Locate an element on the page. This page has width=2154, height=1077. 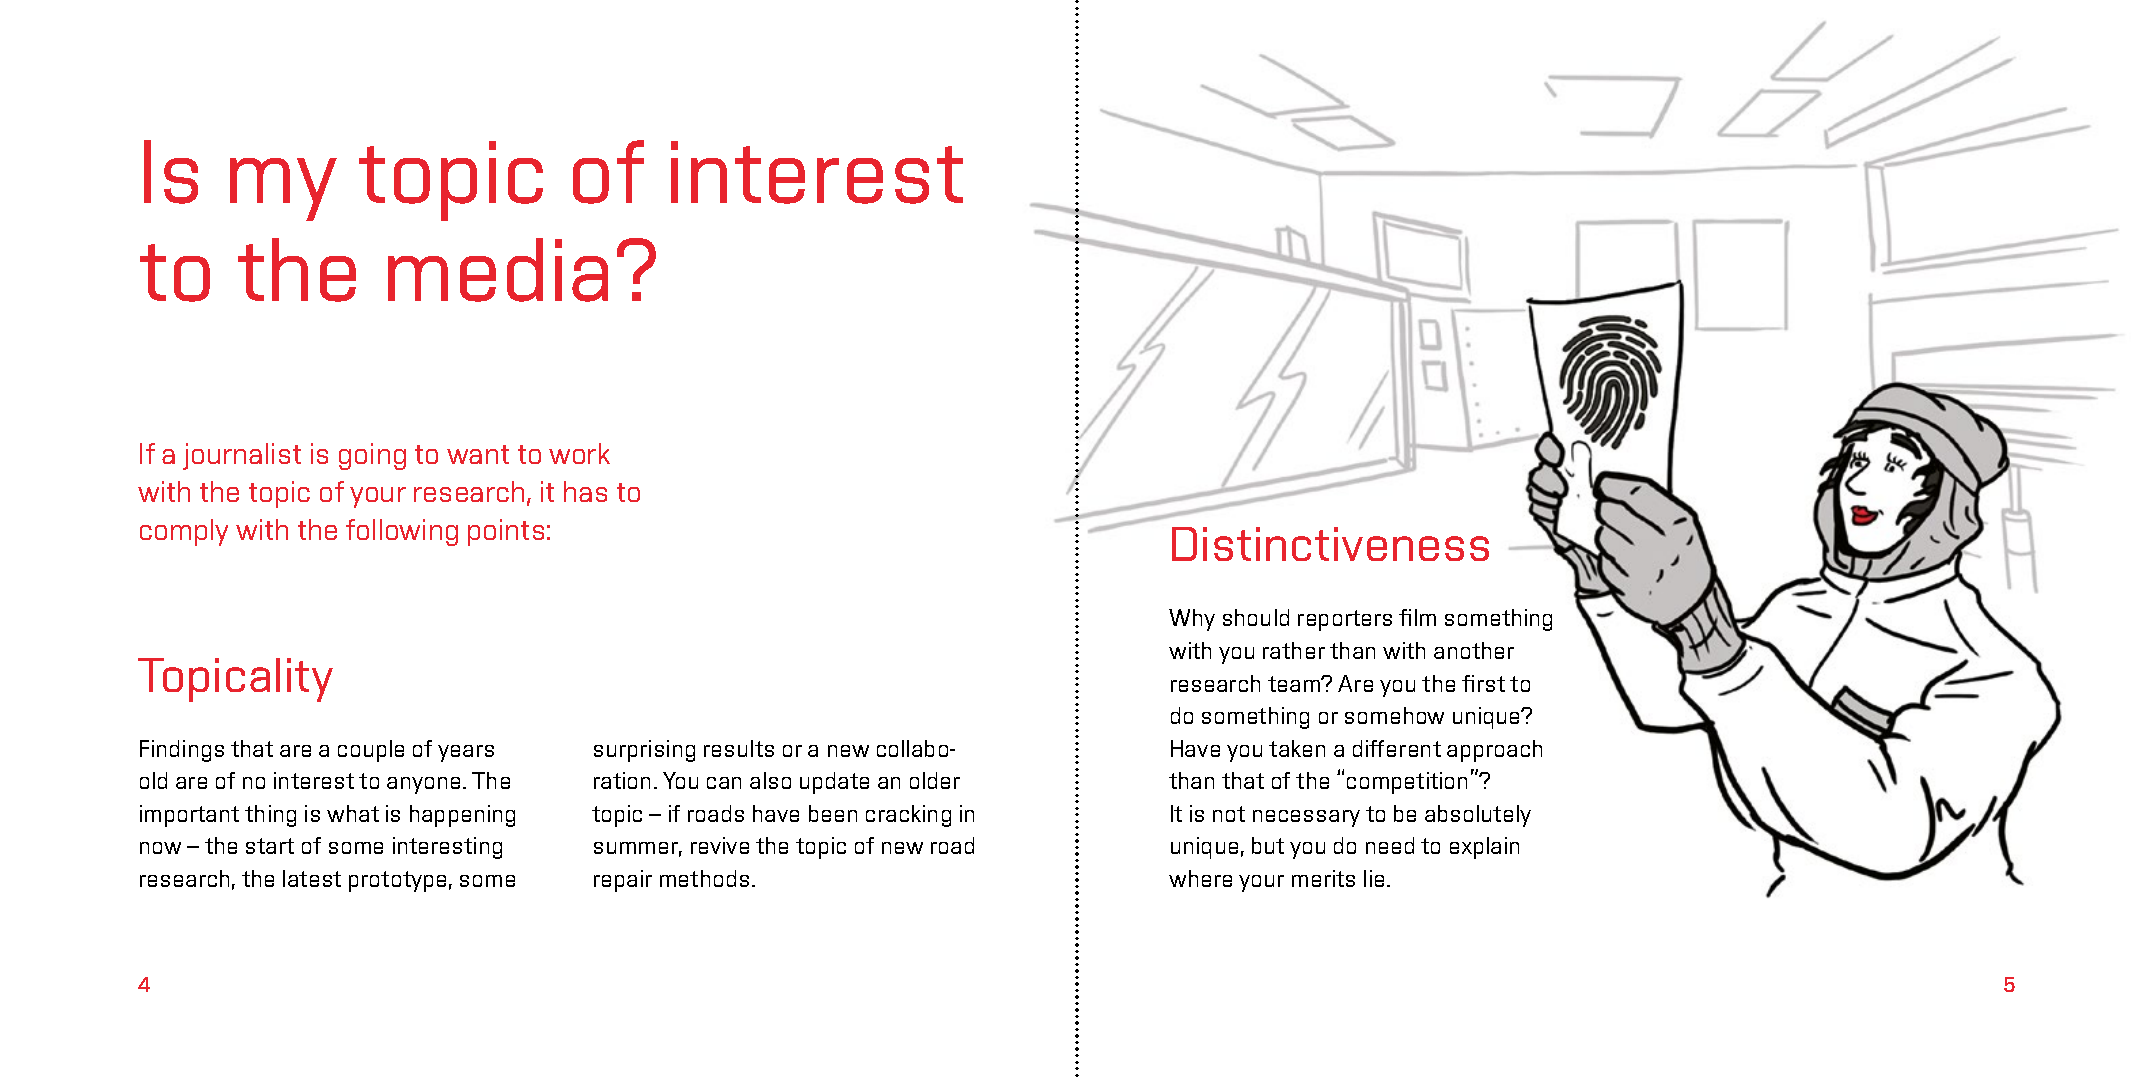
latest is located at coordinates (312, 878).
